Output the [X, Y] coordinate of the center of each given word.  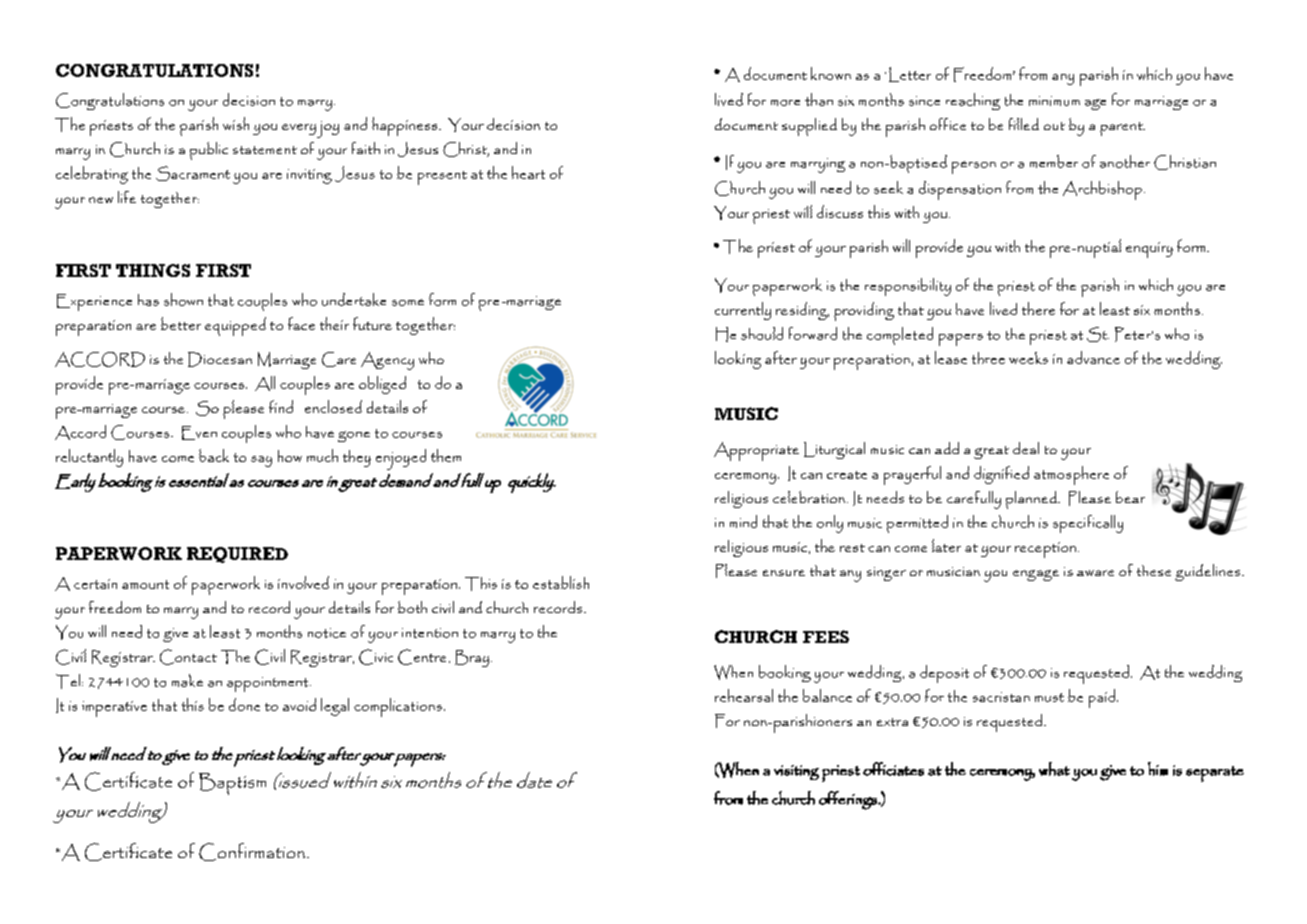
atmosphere [1071, 475]
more [785, 103]
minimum [1054, 101]
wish [236, 123]
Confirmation [252, 852]
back [214, 455]
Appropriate [756, 451]
